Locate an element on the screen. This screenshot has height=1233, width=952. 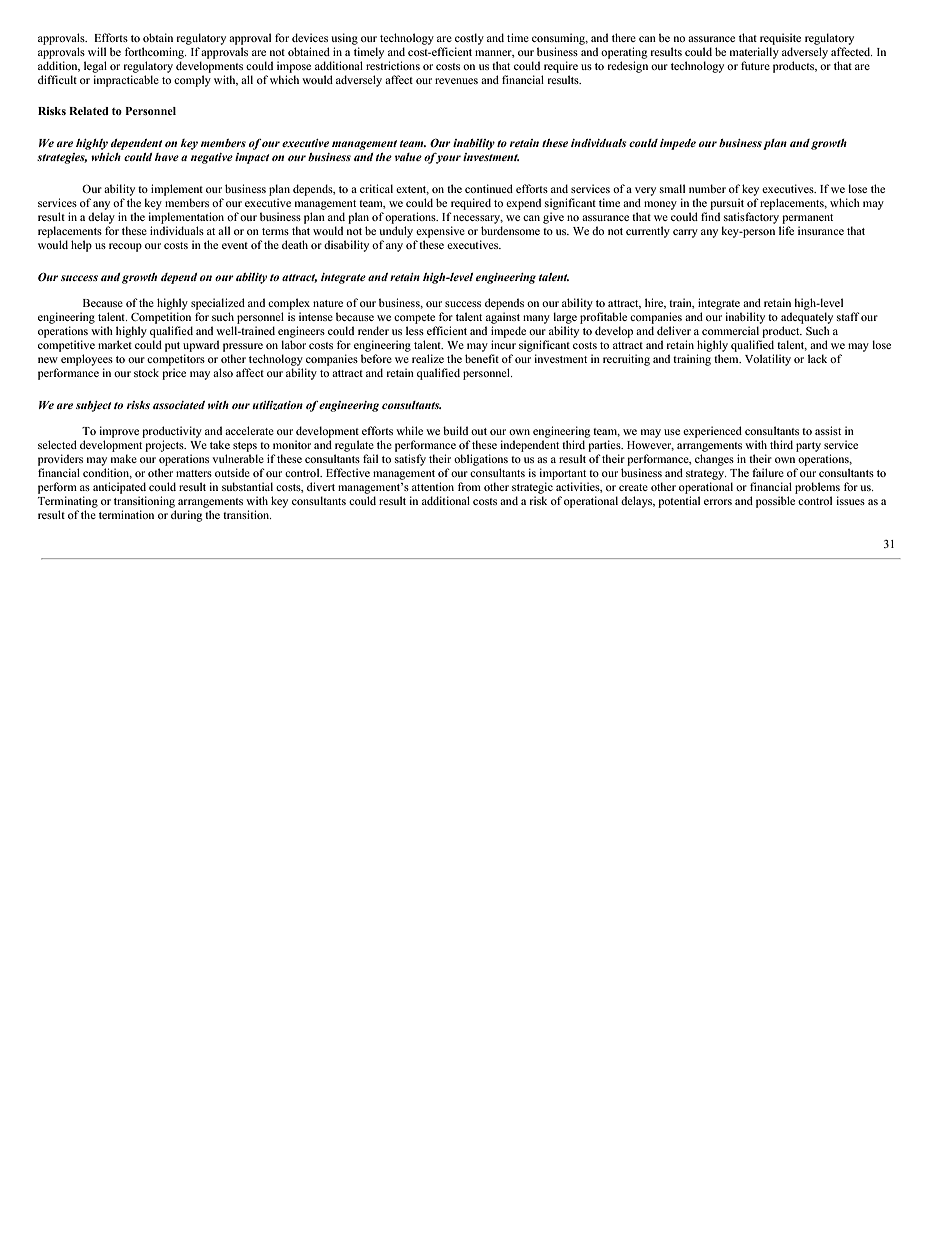
materially is located at coordinates (754, 53).
